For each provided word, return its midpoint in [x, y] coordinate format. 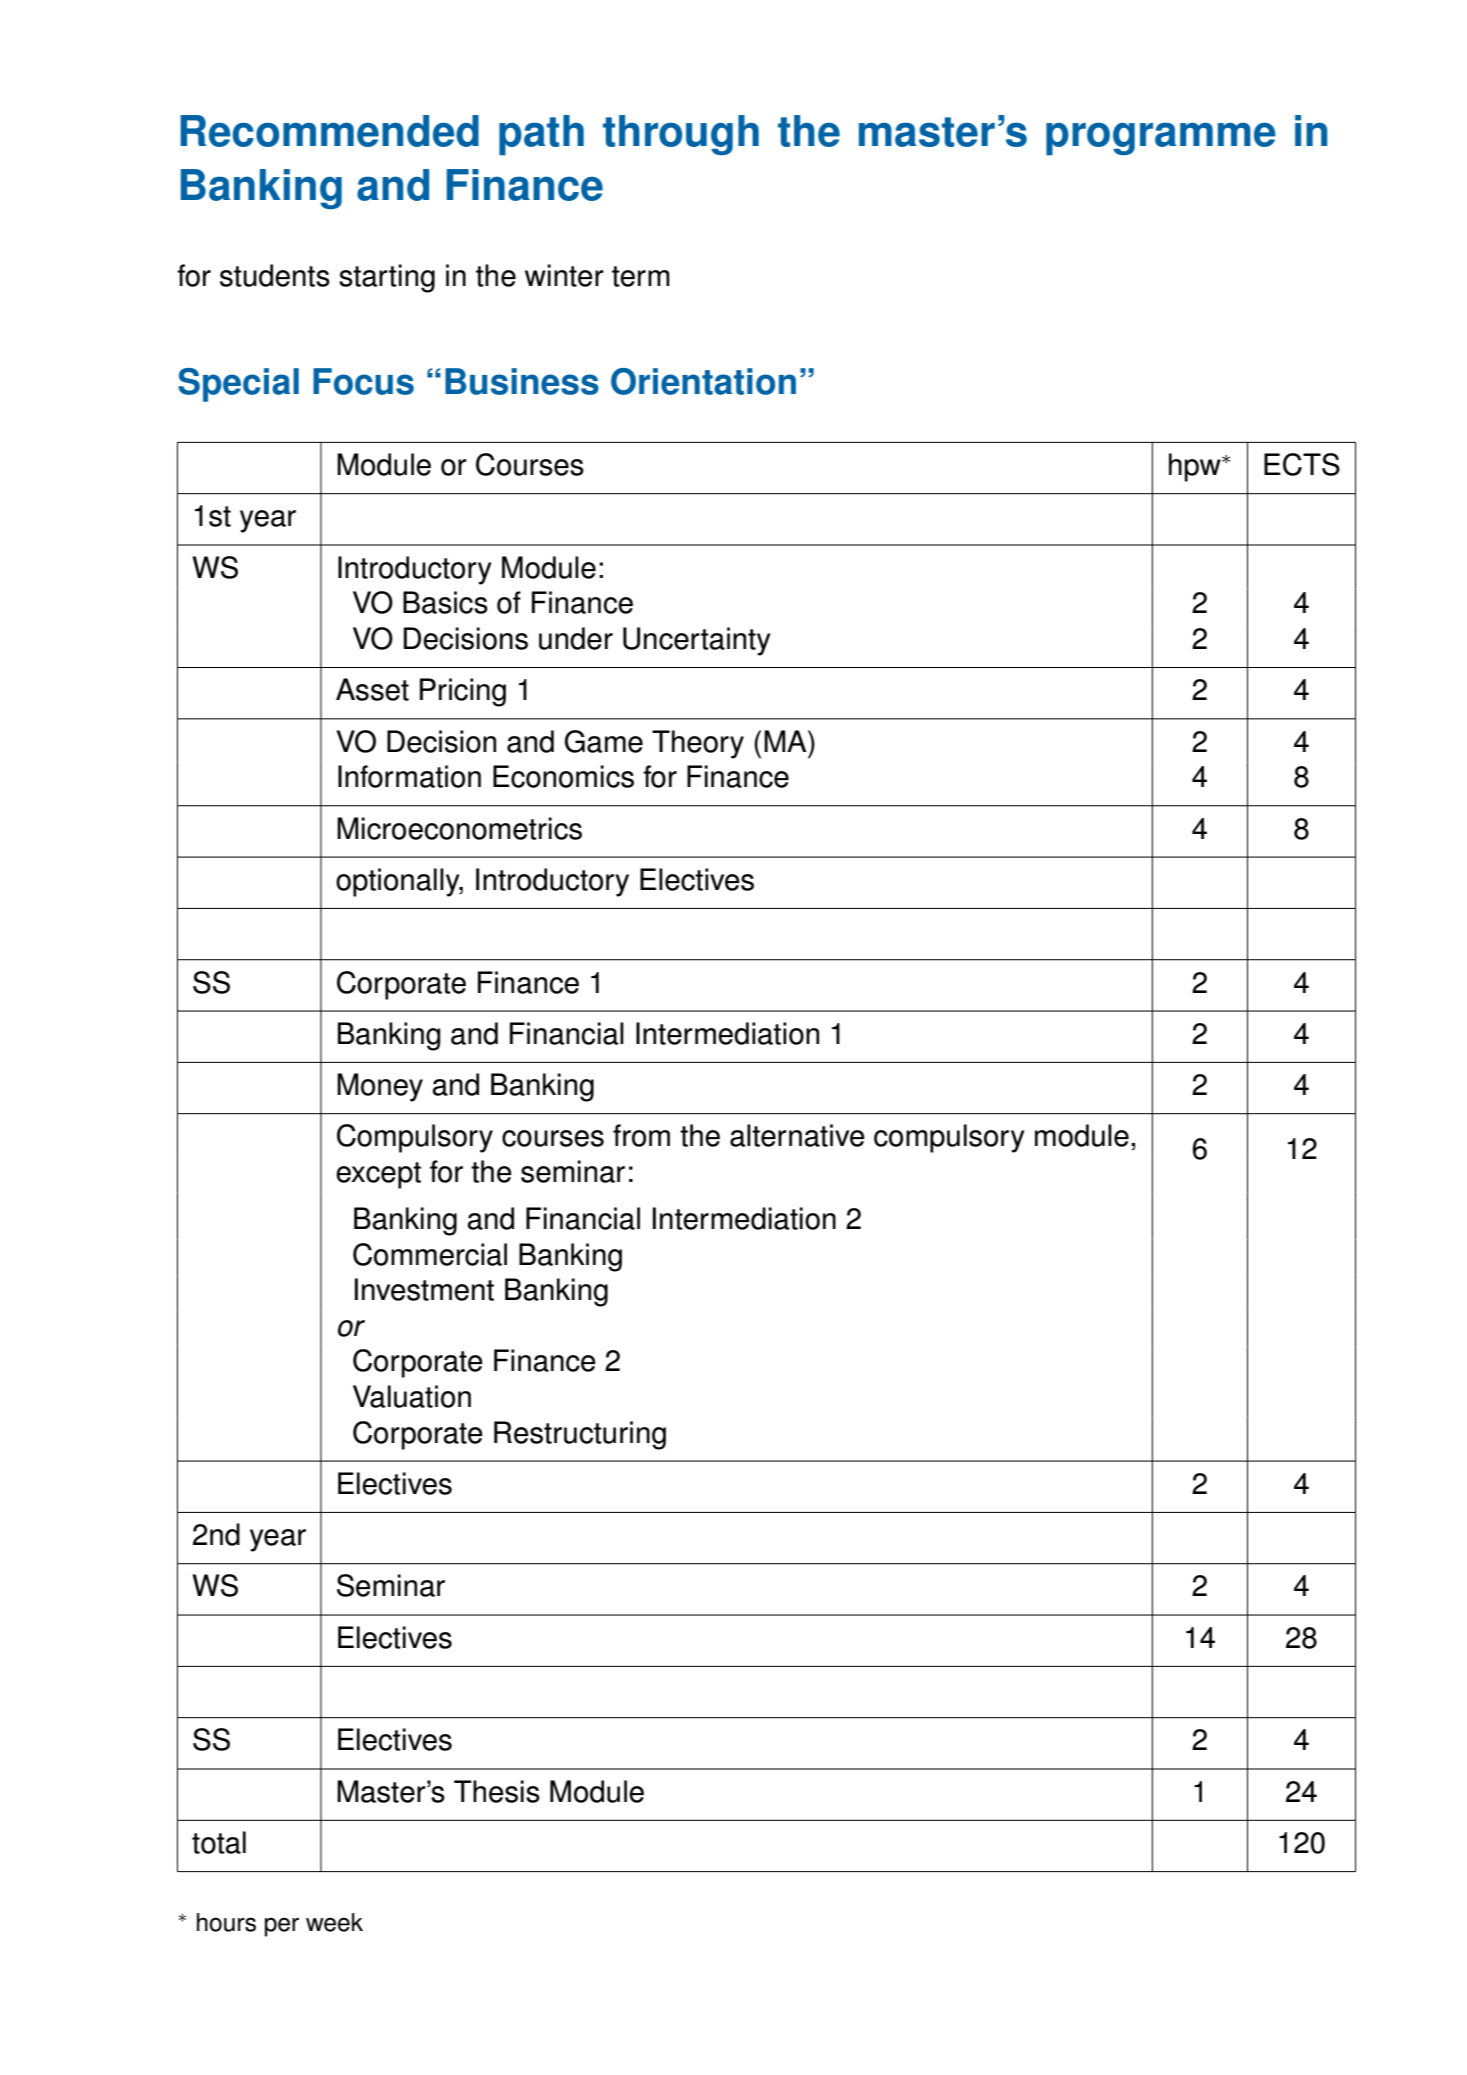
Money [380, 1087]
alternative [797, 1135]
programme [1161, 138]
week [334, 1922]
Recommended [329, 131]
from [641, 1135]
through [681, 135]
